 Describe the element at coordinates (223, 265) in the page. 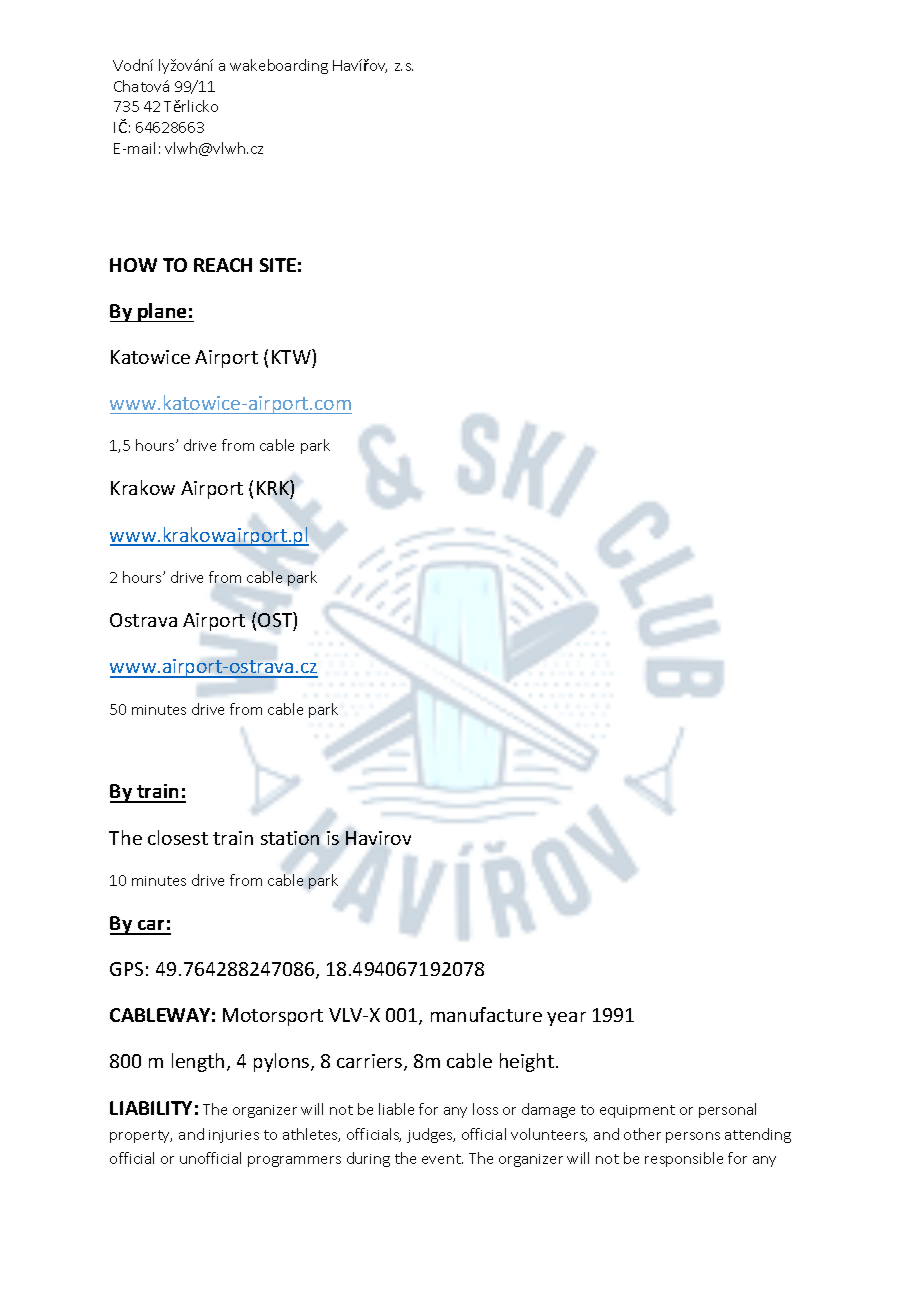

I see `REACH` at that location.
